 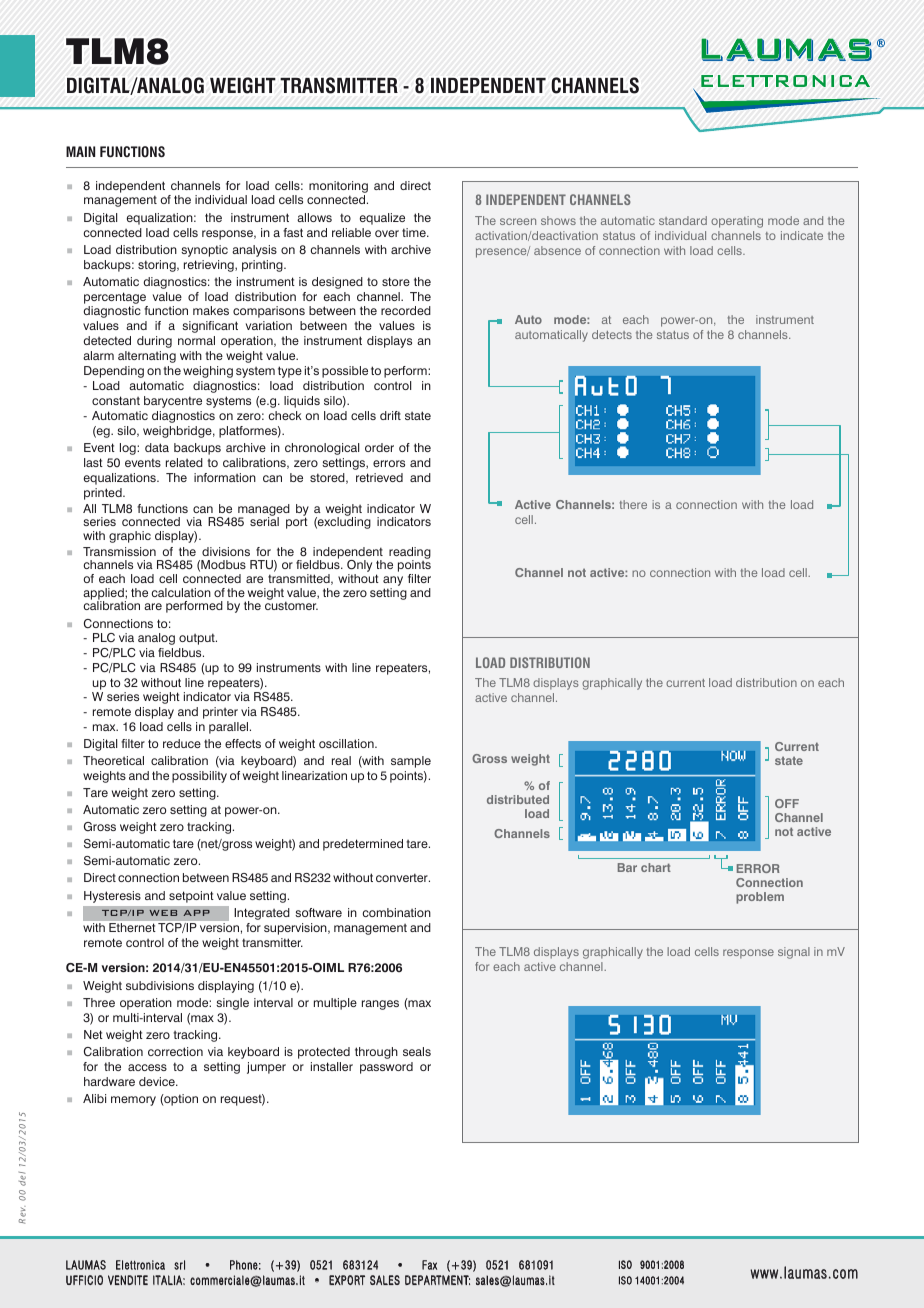 I want to click on seals, so click(x=417, y=1051).
